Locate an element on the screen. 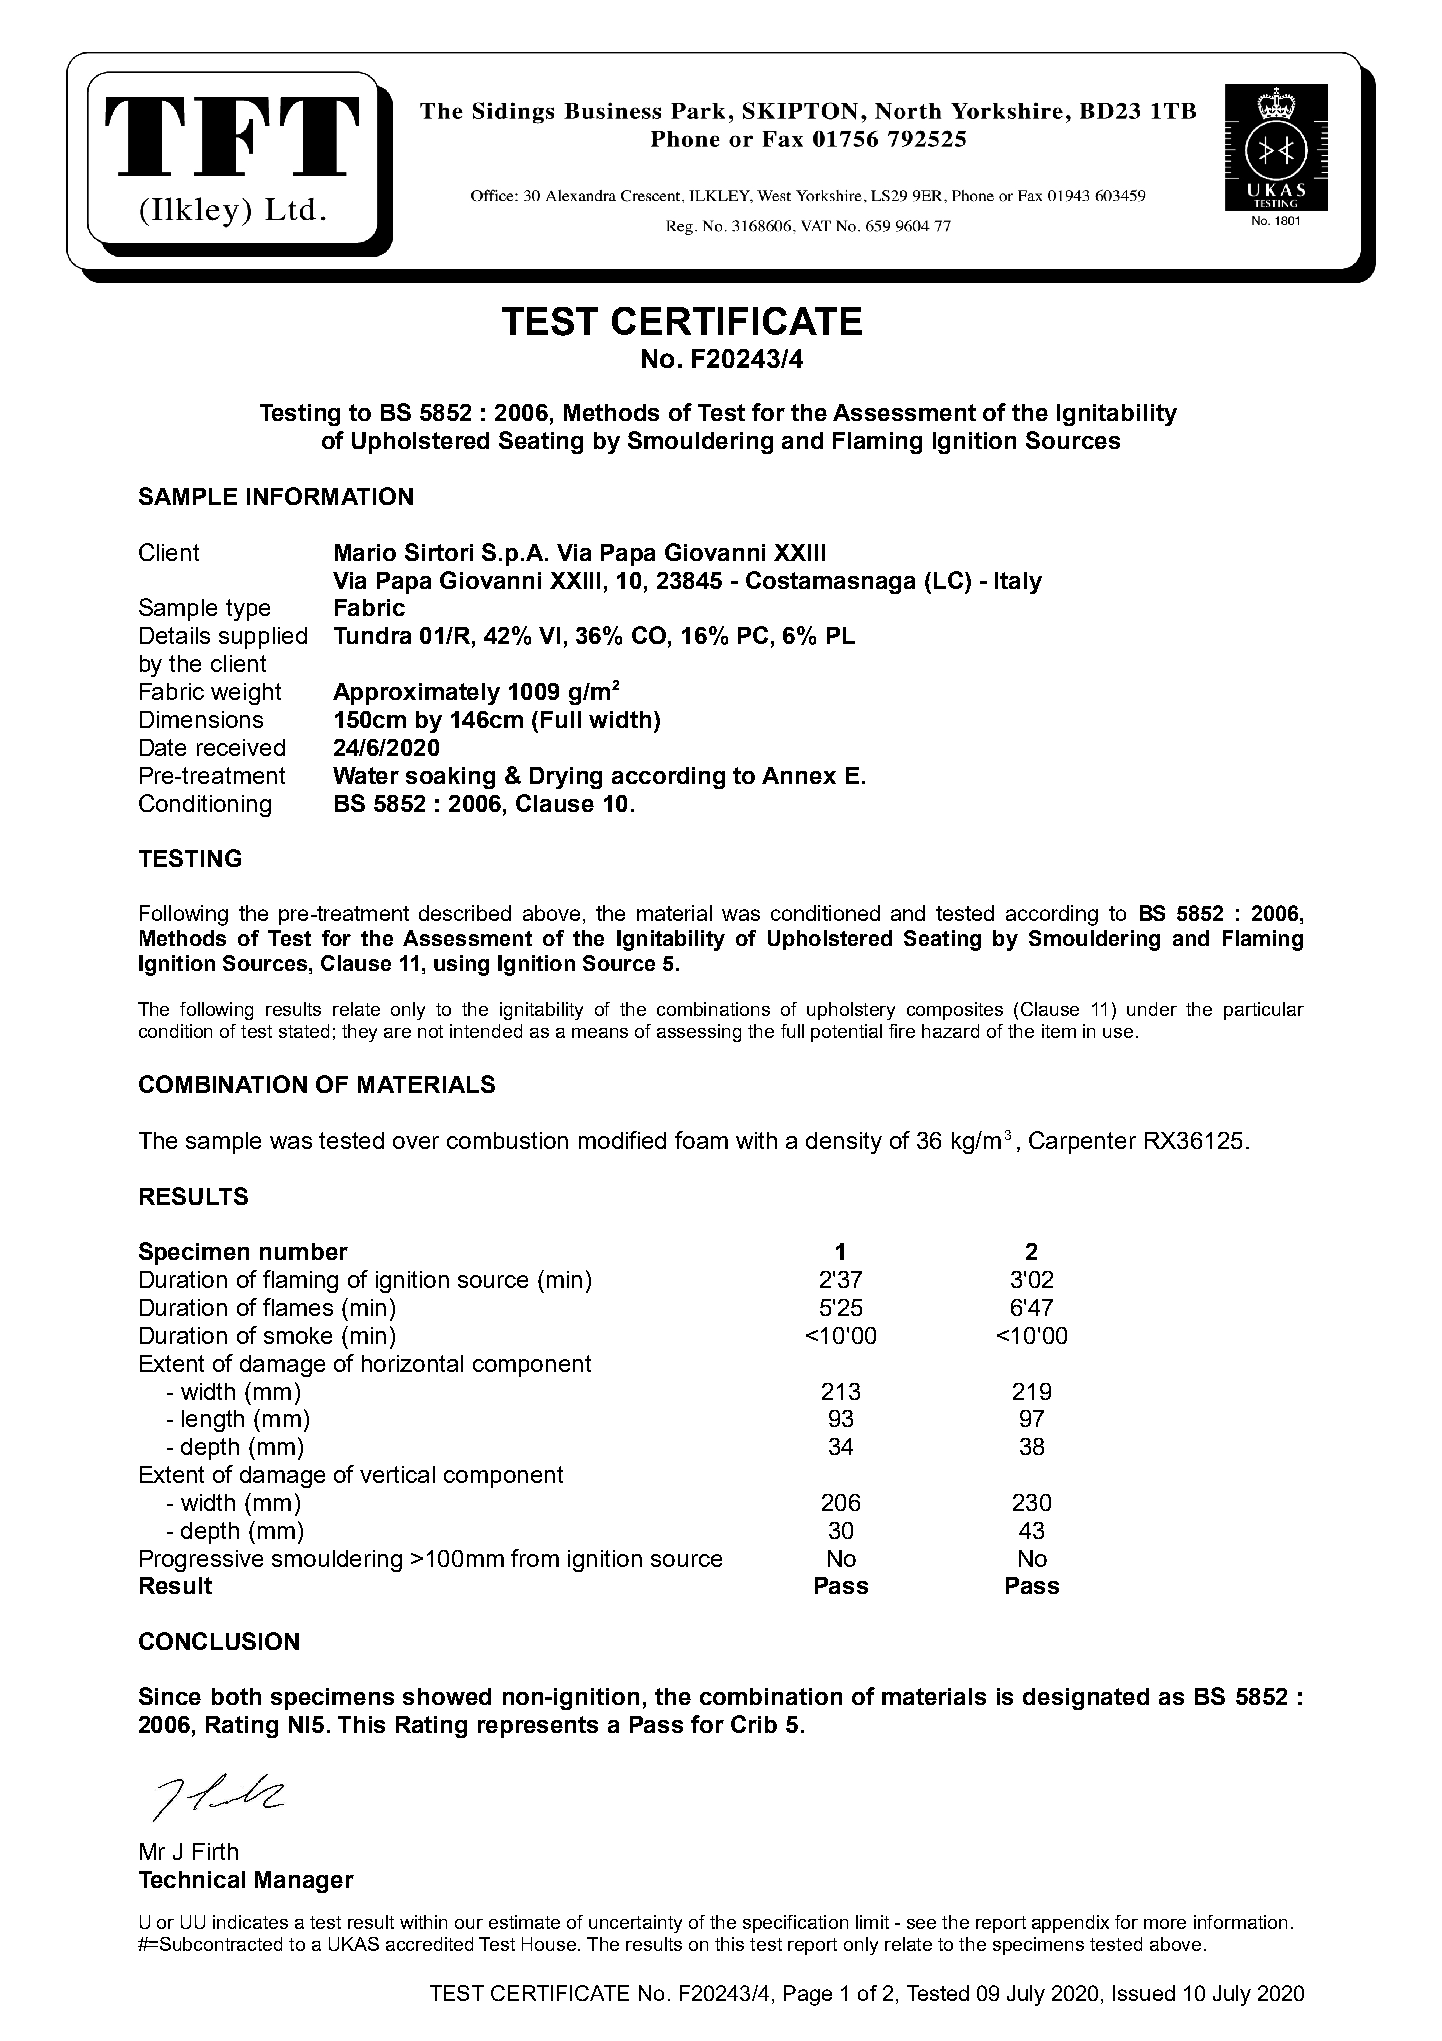 The height and width of the screenshot is (2041, 1442). from is located at coordinates (535, 1558).
